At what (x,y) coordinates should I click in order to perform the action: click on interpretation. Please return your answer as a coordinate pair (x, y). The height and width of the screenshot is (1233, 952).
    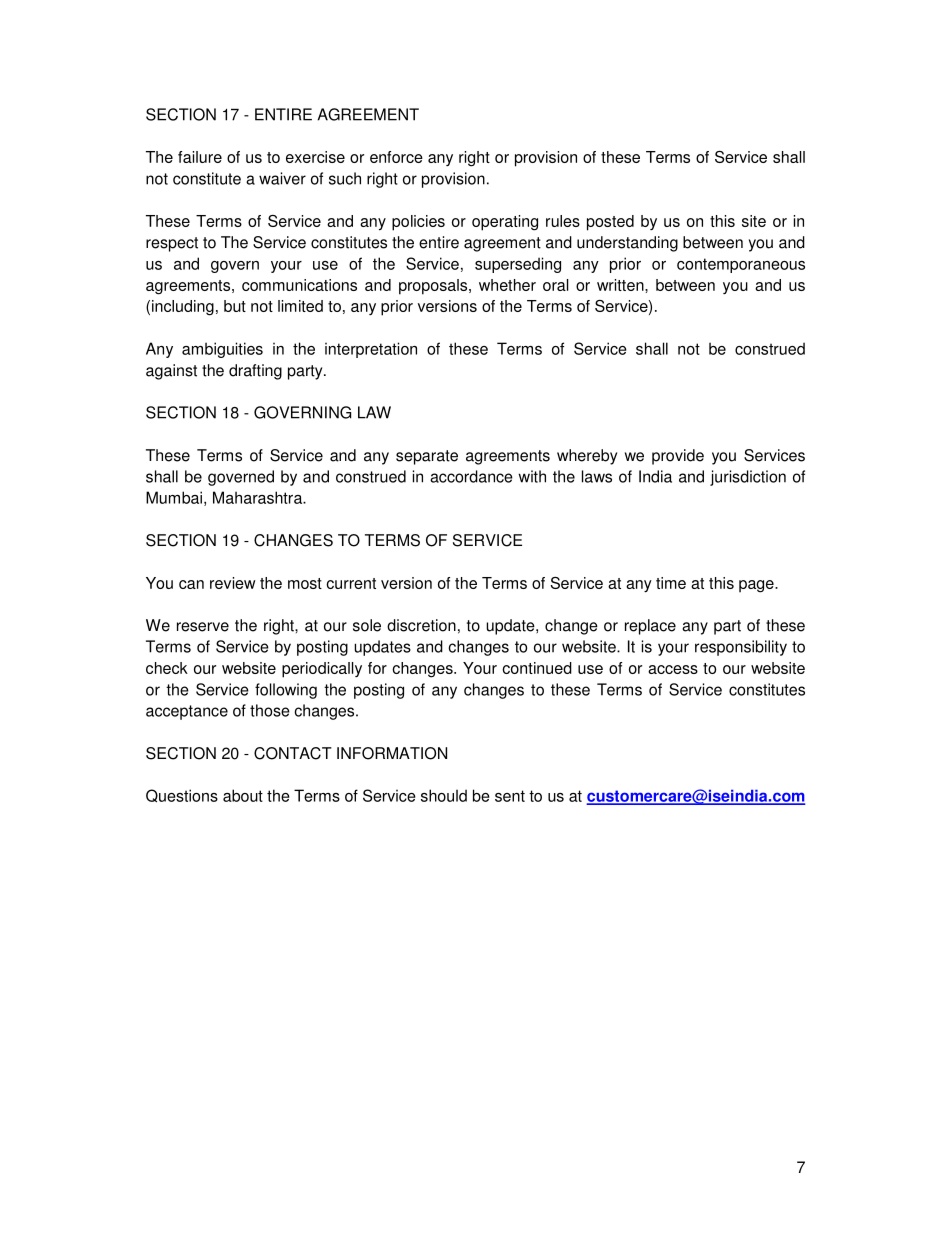
    Looking at the image, I should click on (371, 350).
